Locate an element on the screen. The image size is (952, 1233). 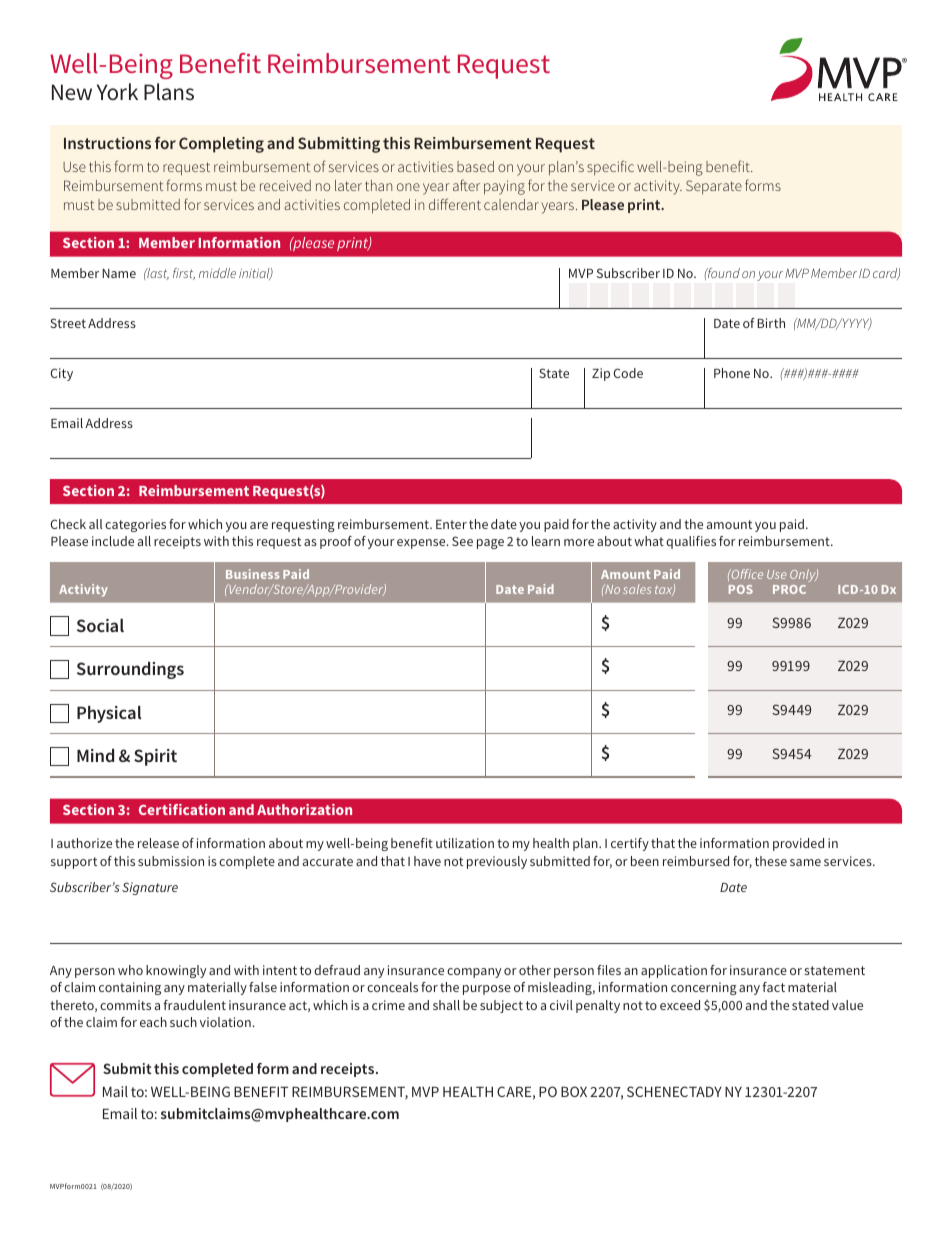
Separate is located at coordinates (714, 187).
